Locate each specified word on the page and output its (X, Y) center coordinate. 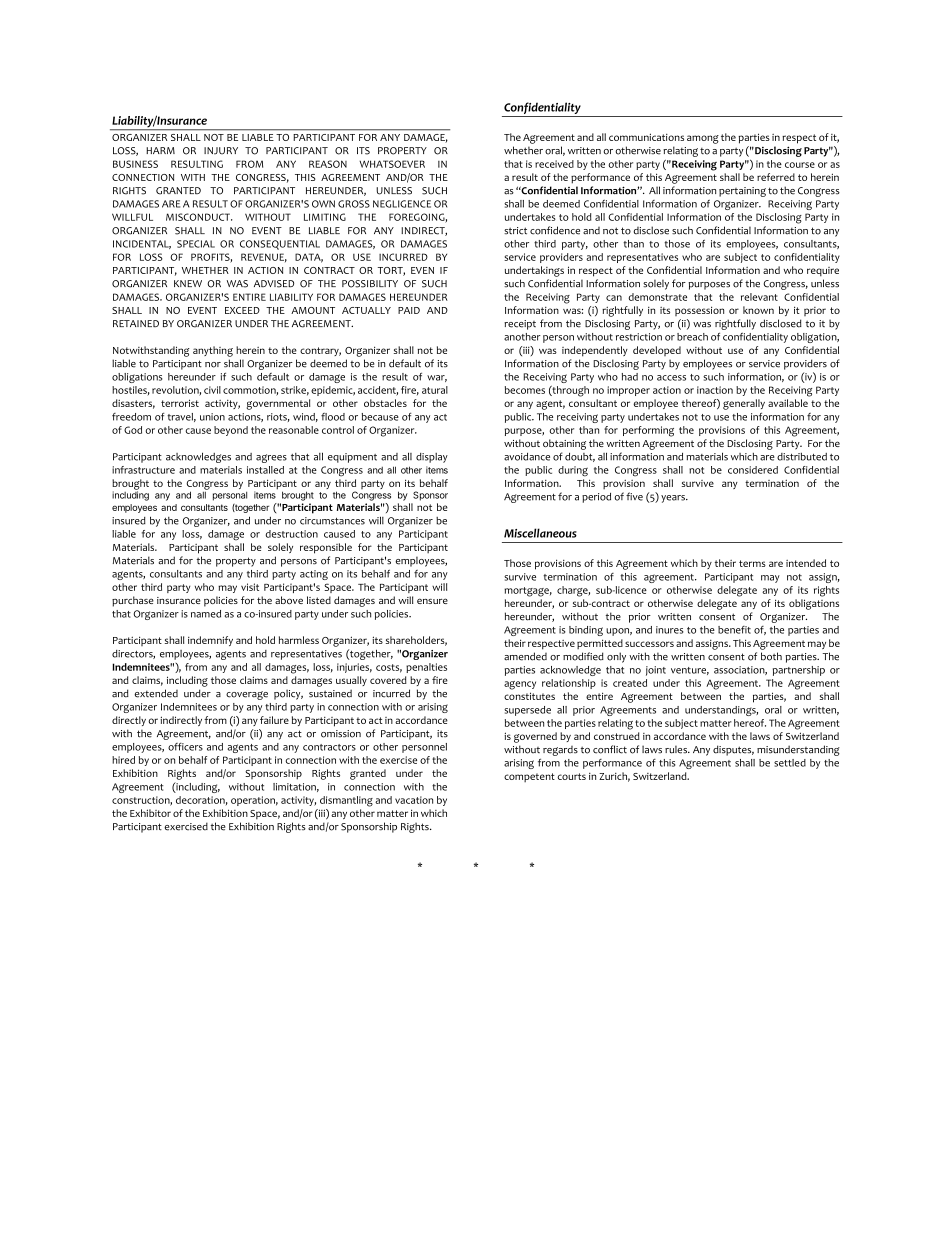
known (758, 310)
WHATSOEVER (392, 164)
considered (753, 470)
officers (185, 747)
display (432, 458)
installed (265, 470)
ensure (432, 601)
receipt (520, 325)
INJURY (221, 151)
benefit (734, 630)
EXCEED (242, 310)
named (206, 614)
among (703, 139)
